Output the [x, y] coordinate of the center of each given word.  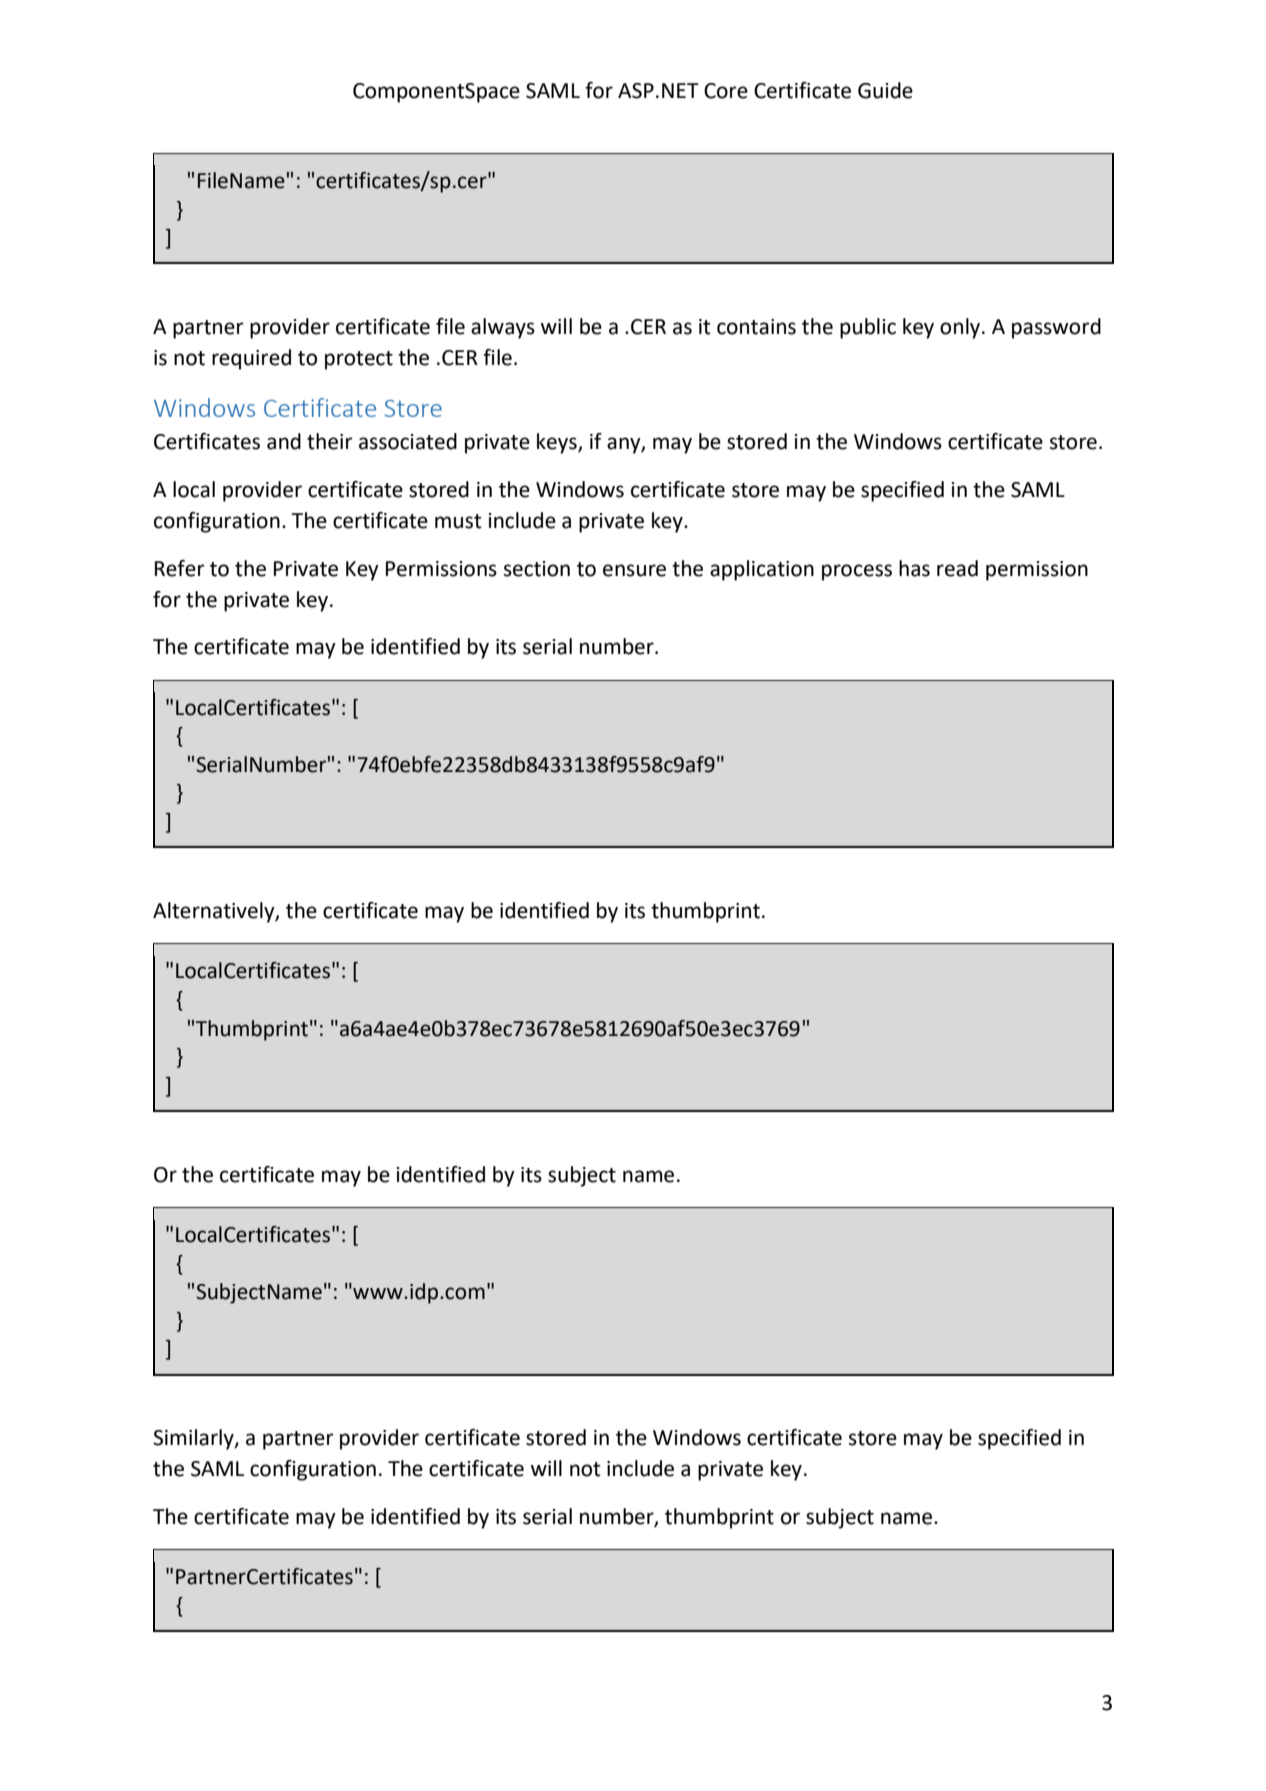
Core [726, 91]
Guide [885, 90]
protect [359, 360]
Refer [180, 568]
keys [558, 443]
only [961, 328]
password [1056, 328]
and [284, 441]
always [503, 328]
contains [756, 327]
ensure [634, 570]
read [957, 568]
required [251, 359]
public [868, 328]
